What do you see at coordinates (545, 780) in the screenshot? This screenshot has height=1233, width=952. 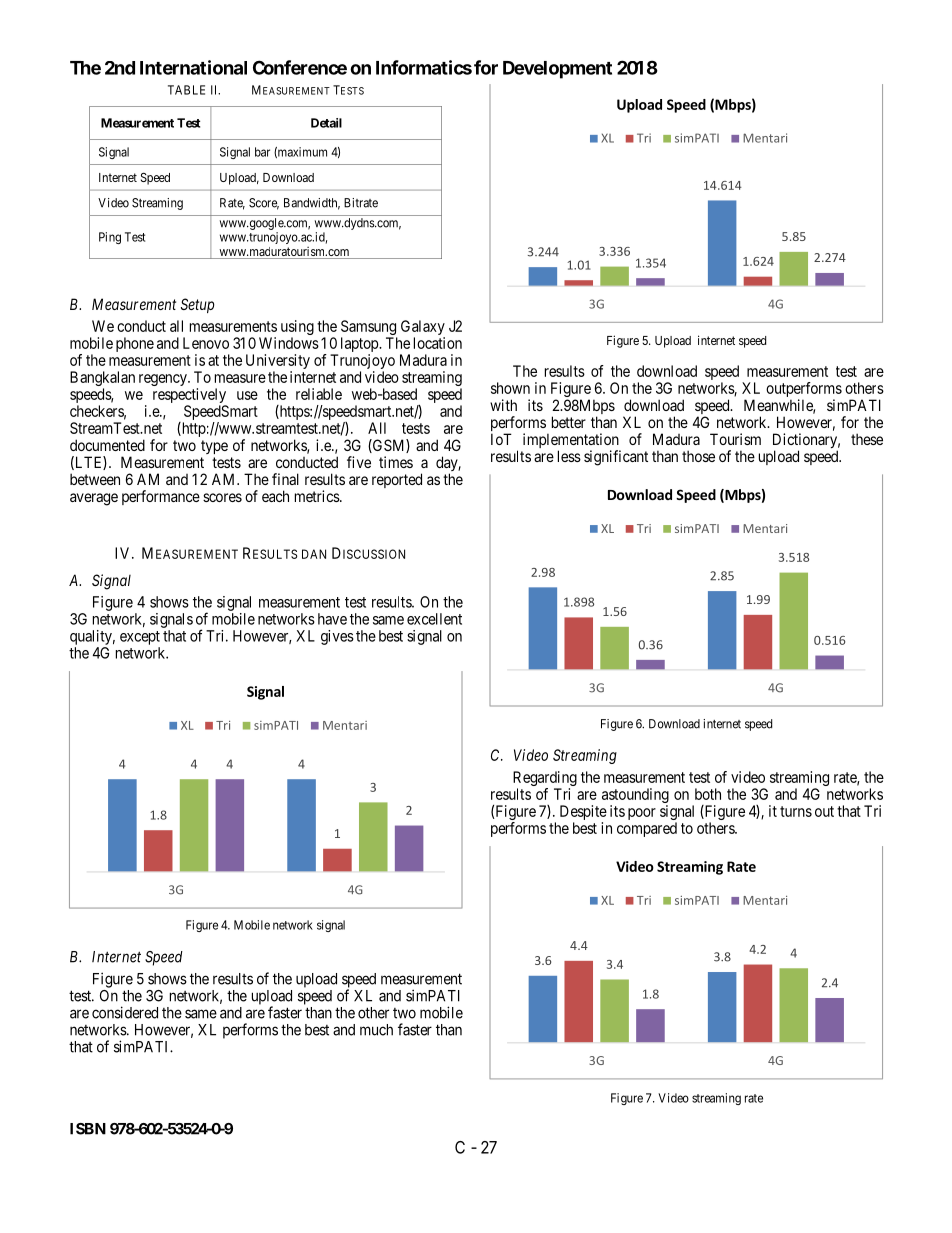 I see `Regarding` at bounding box center [545, 780].
